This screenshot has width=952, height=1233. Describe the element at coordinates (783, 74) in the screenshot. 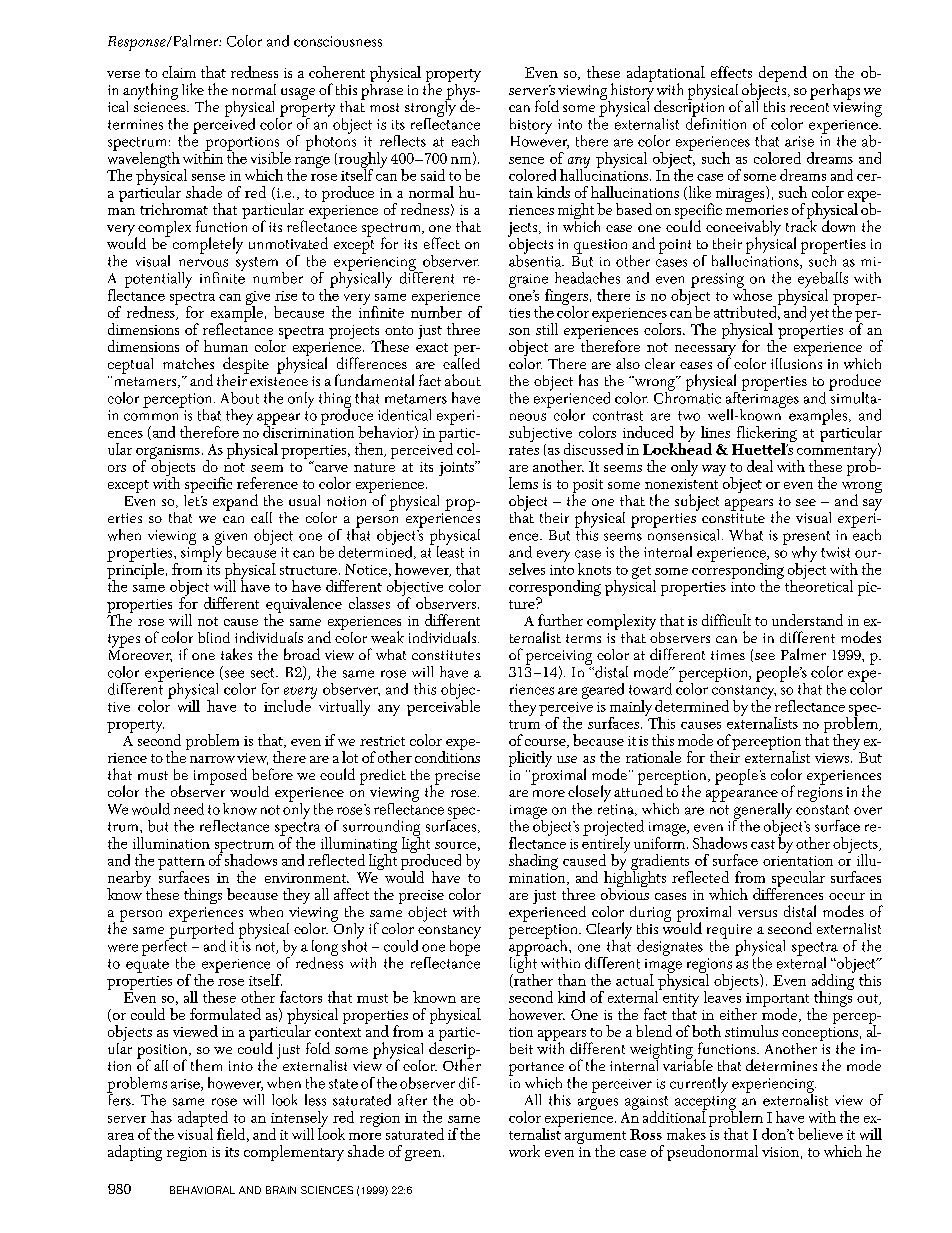

I see `depend` at that location.
